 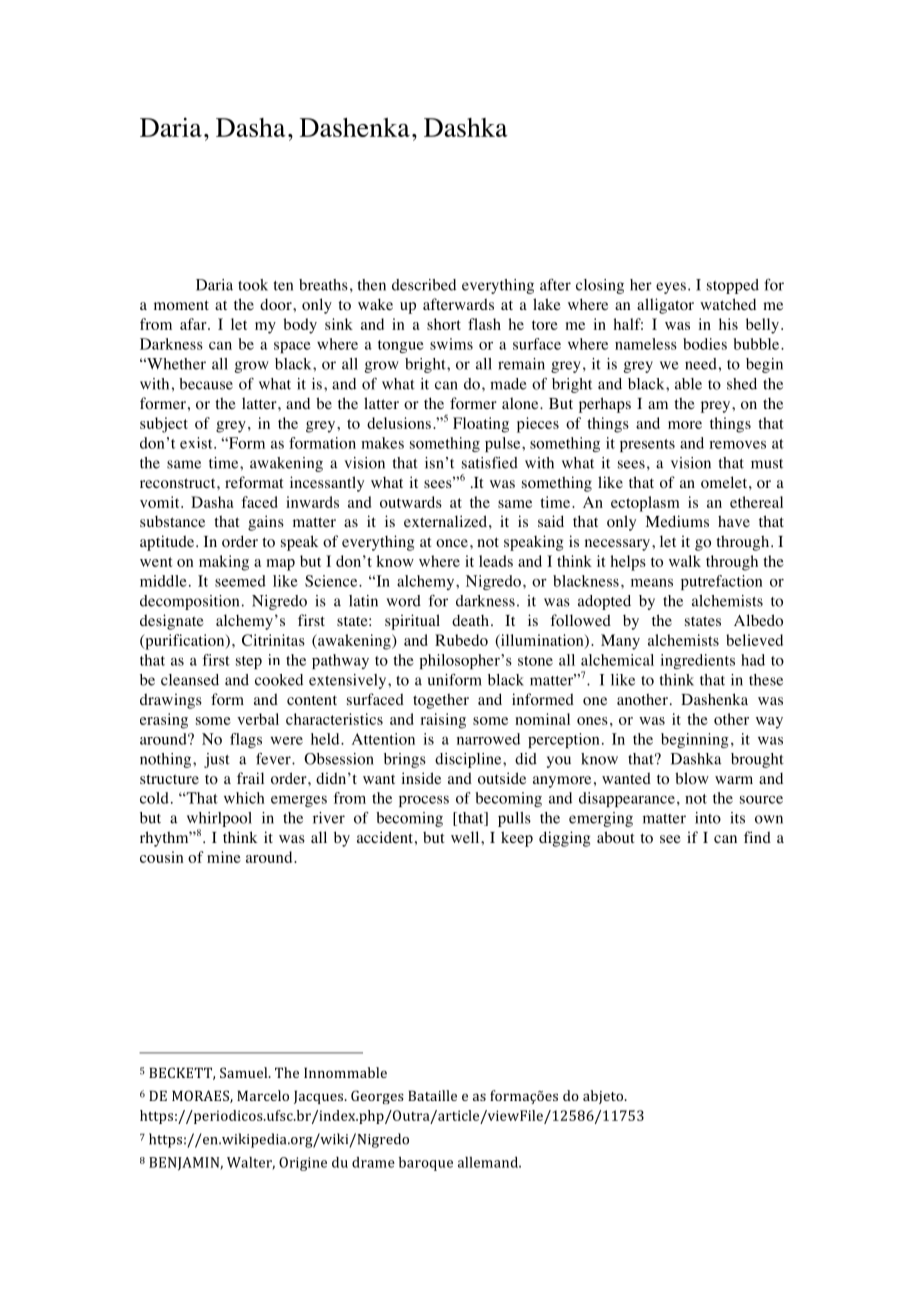 What do you see at coordinates (179, 483) in the document?
I see `reconstruct` at bounding box center [179, 483].
